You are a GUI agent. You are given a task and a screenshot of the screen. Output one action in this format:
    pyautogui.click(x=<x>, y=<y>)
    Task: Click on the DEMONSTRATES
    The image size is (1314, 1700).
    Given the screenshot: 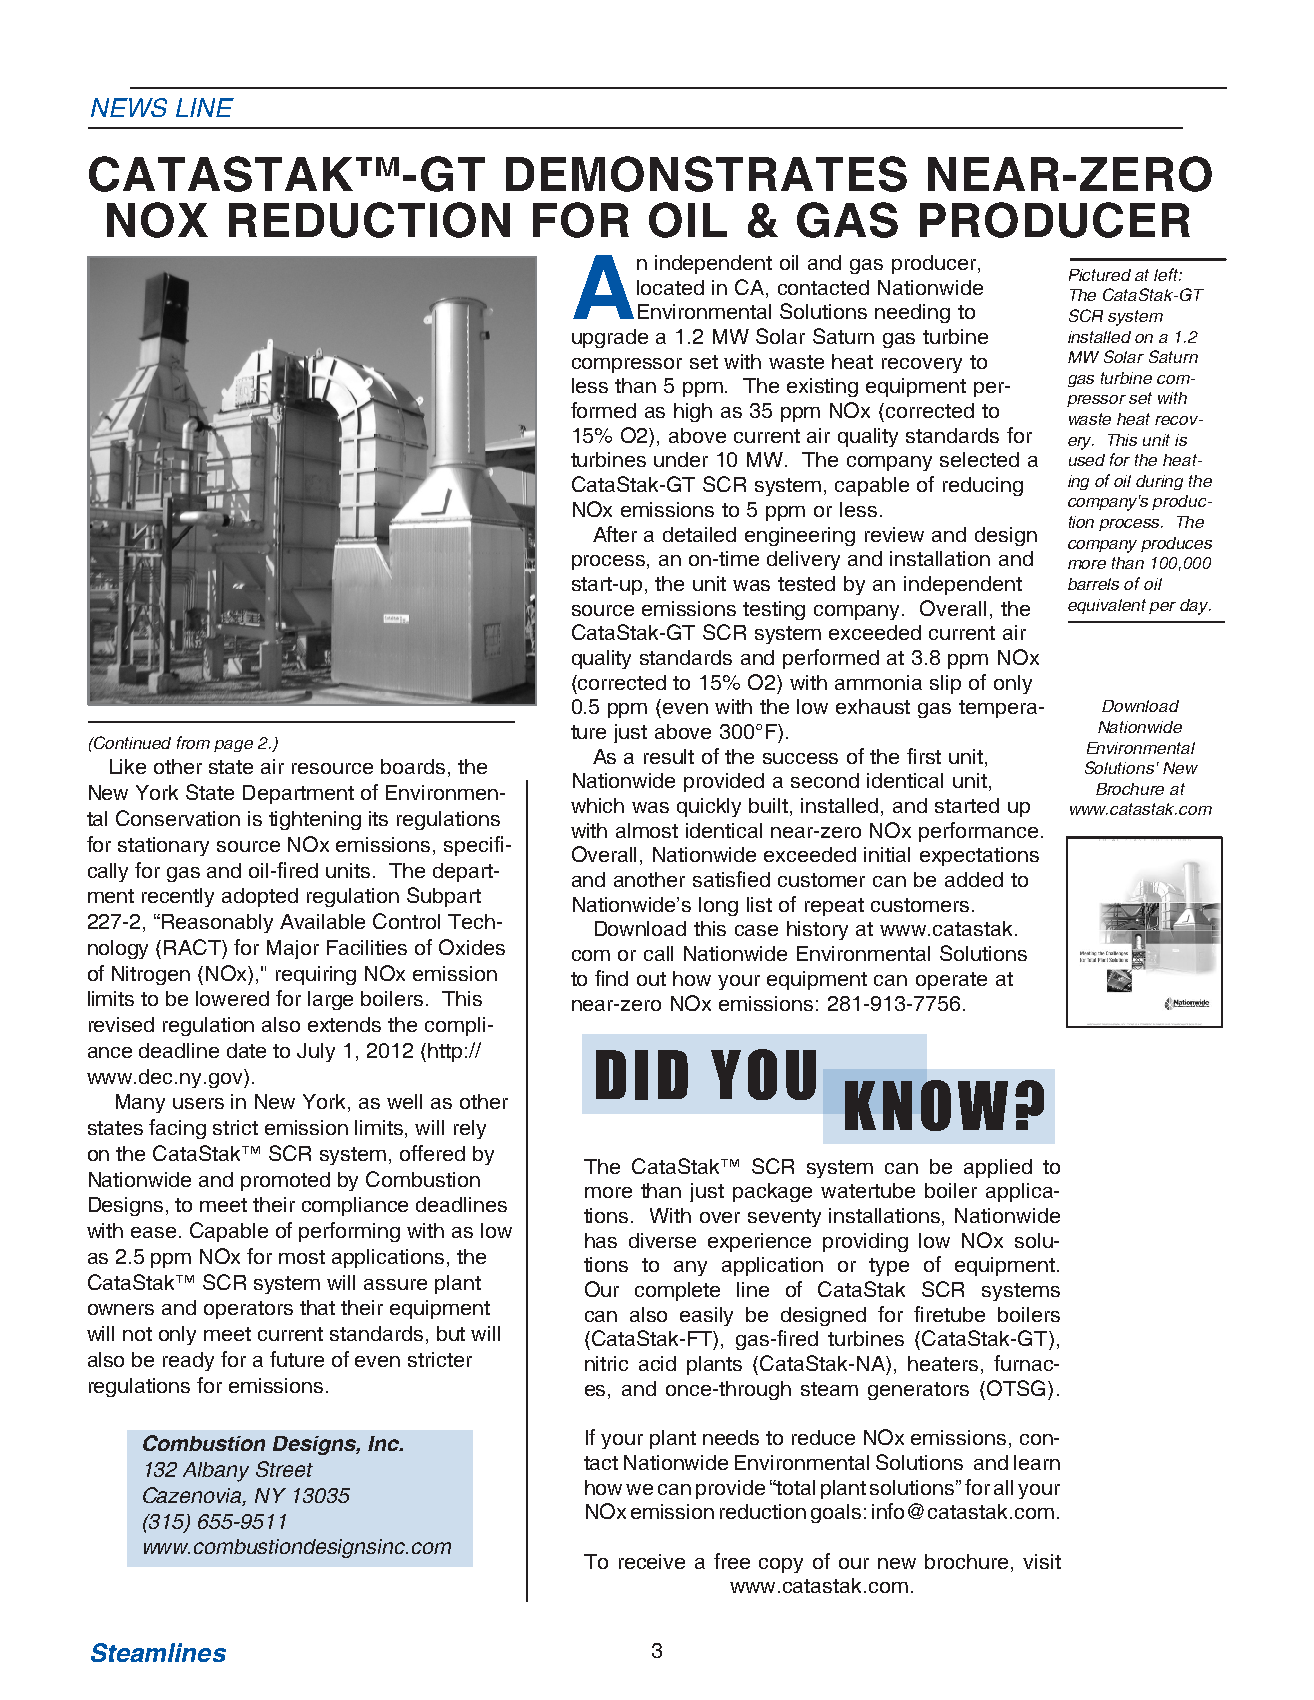 What is the action you would take?
    pyautogui.click(x=706, y=174)
